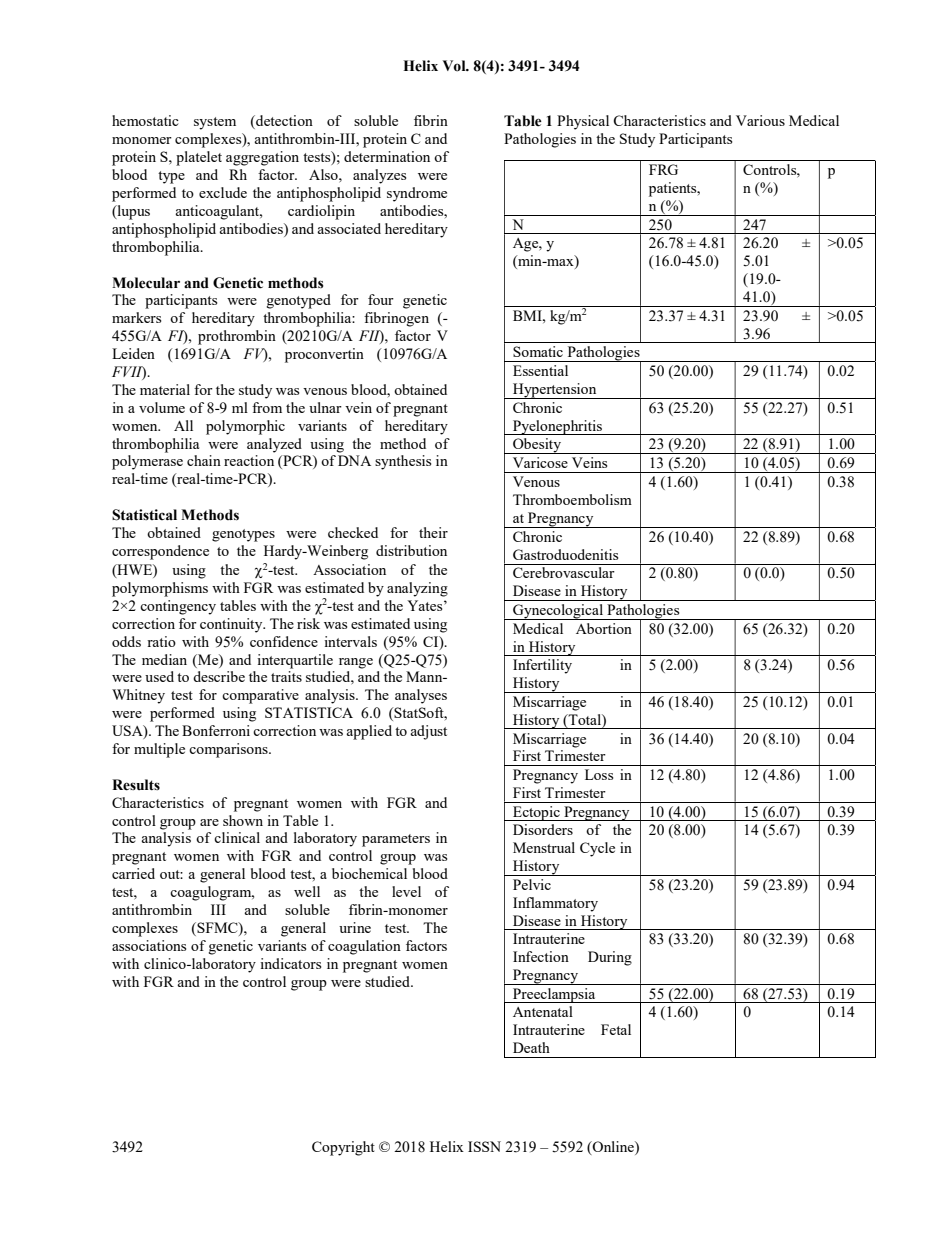  What do you see at coordinates (343, 1148) in the screenshot?
I see `Copyright` at bounding box center [343, 1148].
